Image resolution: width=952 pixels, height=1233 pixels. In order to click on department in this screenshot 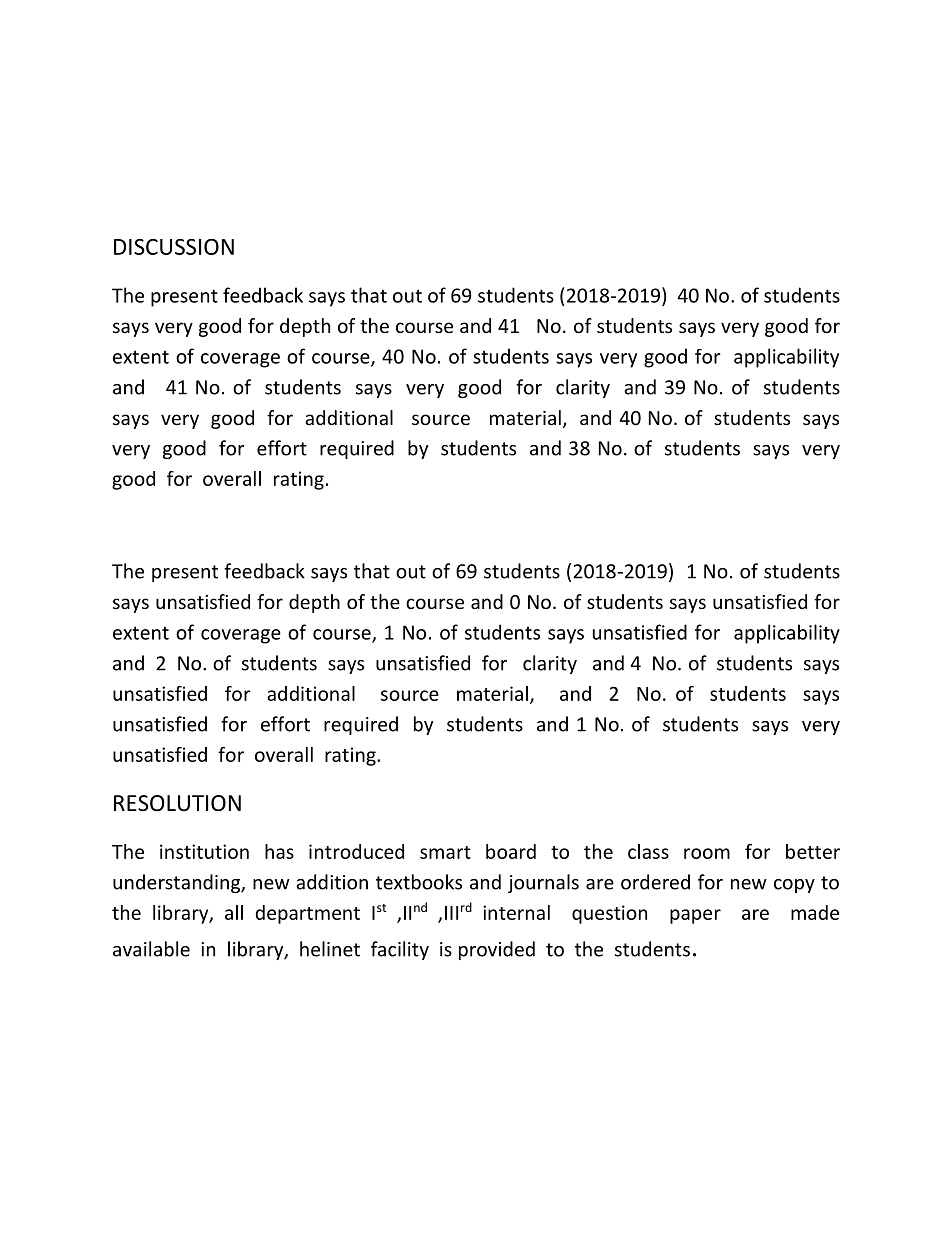, I will do `click(307, 914)`.
